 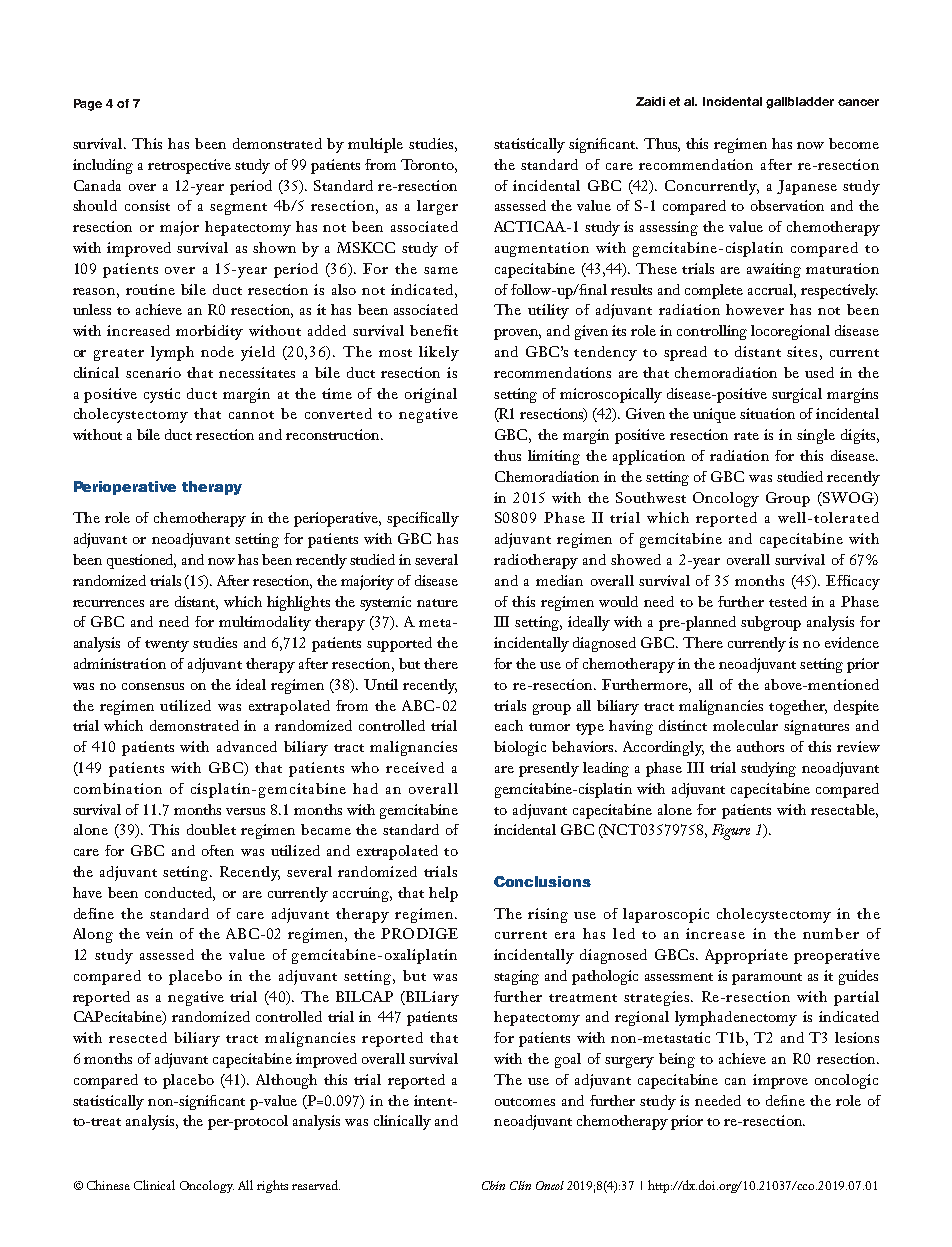 I want to click on retrospective, so click(x=189, y=166).
